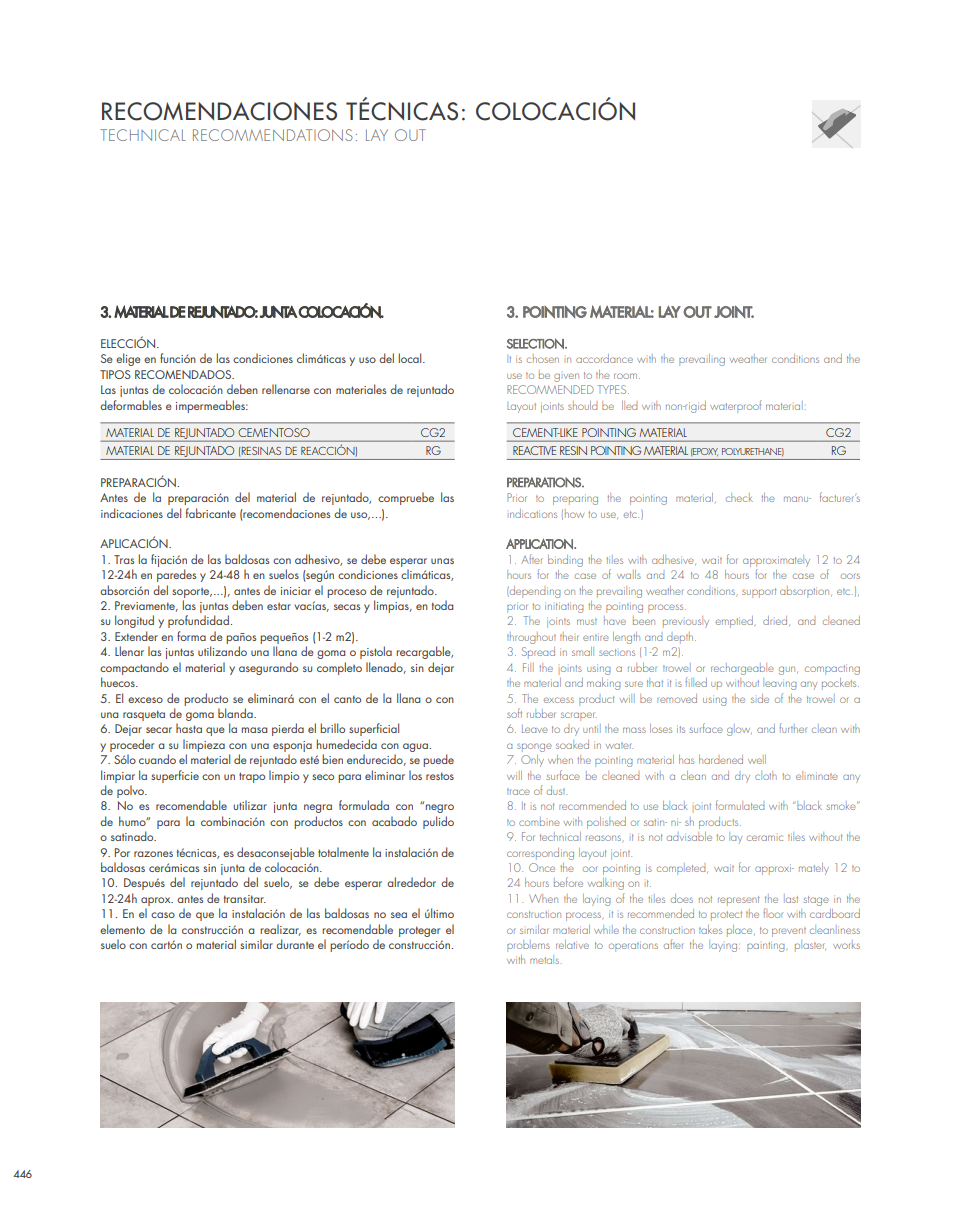 This screenshot has width=961, height=1232. What do you see at coordinates (776, 621) in the screenshot?
I see `dried` at bounding box center [776, 621].
